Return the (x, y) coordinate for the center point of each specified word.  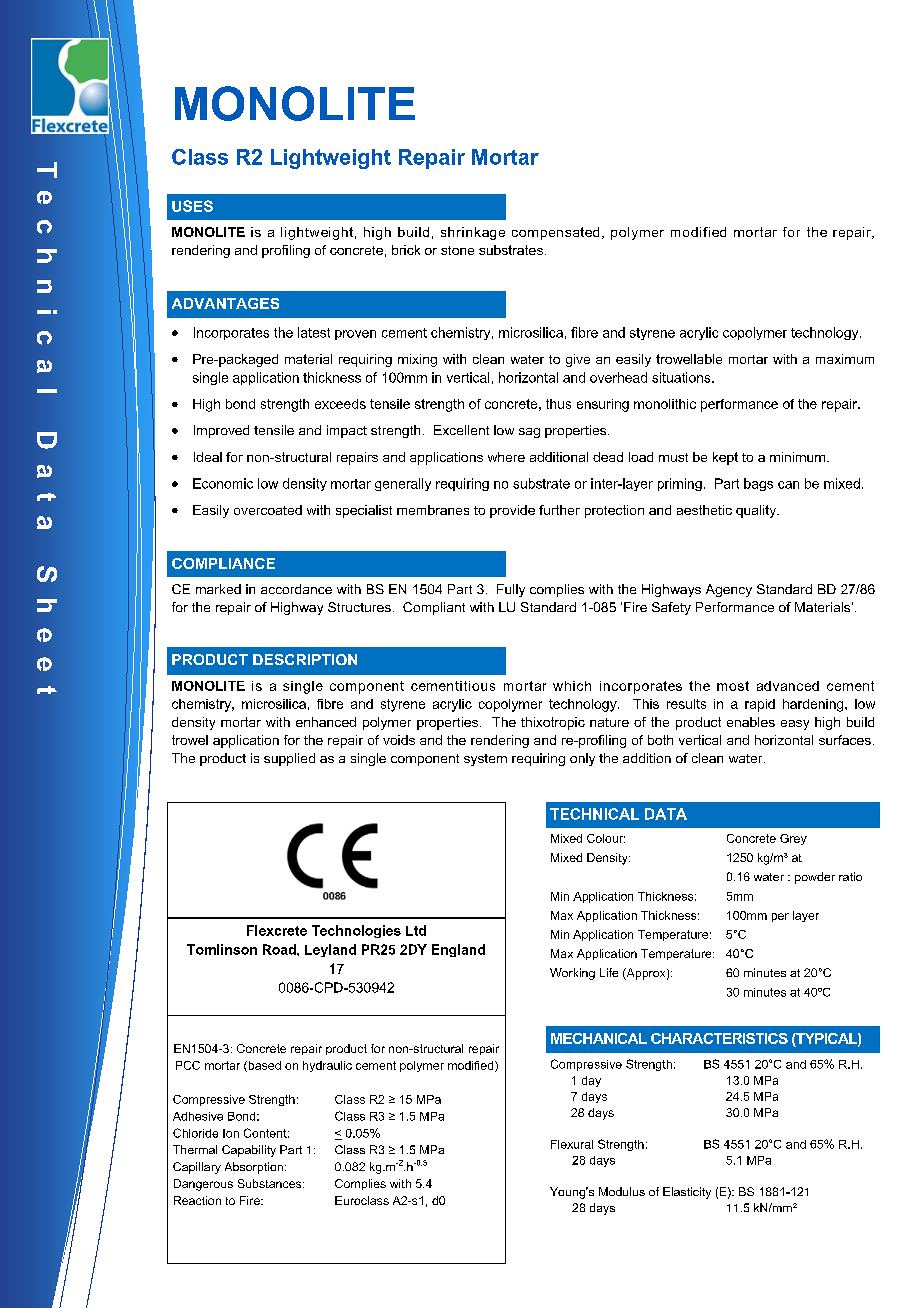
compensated (555, 233)
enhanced (326, 722)
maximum (845, 359)
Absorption (254, 1168)
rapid (760, 705)
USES (192, 206)
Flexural (572, 1144)
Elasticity (687, 1193)
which (572, 686)
